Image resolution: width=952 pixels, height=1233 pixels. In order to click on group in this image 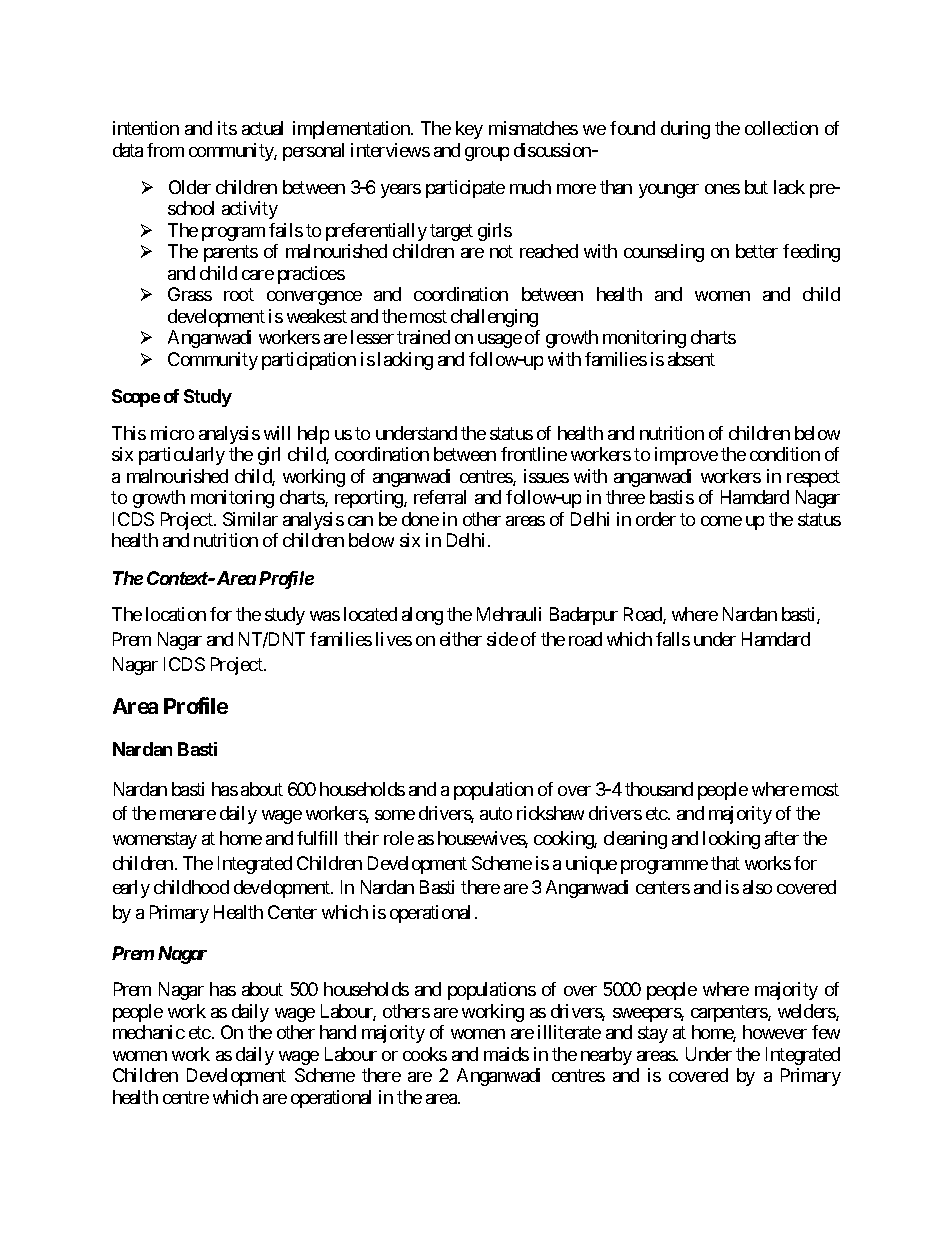, I will do `click(487, 154)`.
